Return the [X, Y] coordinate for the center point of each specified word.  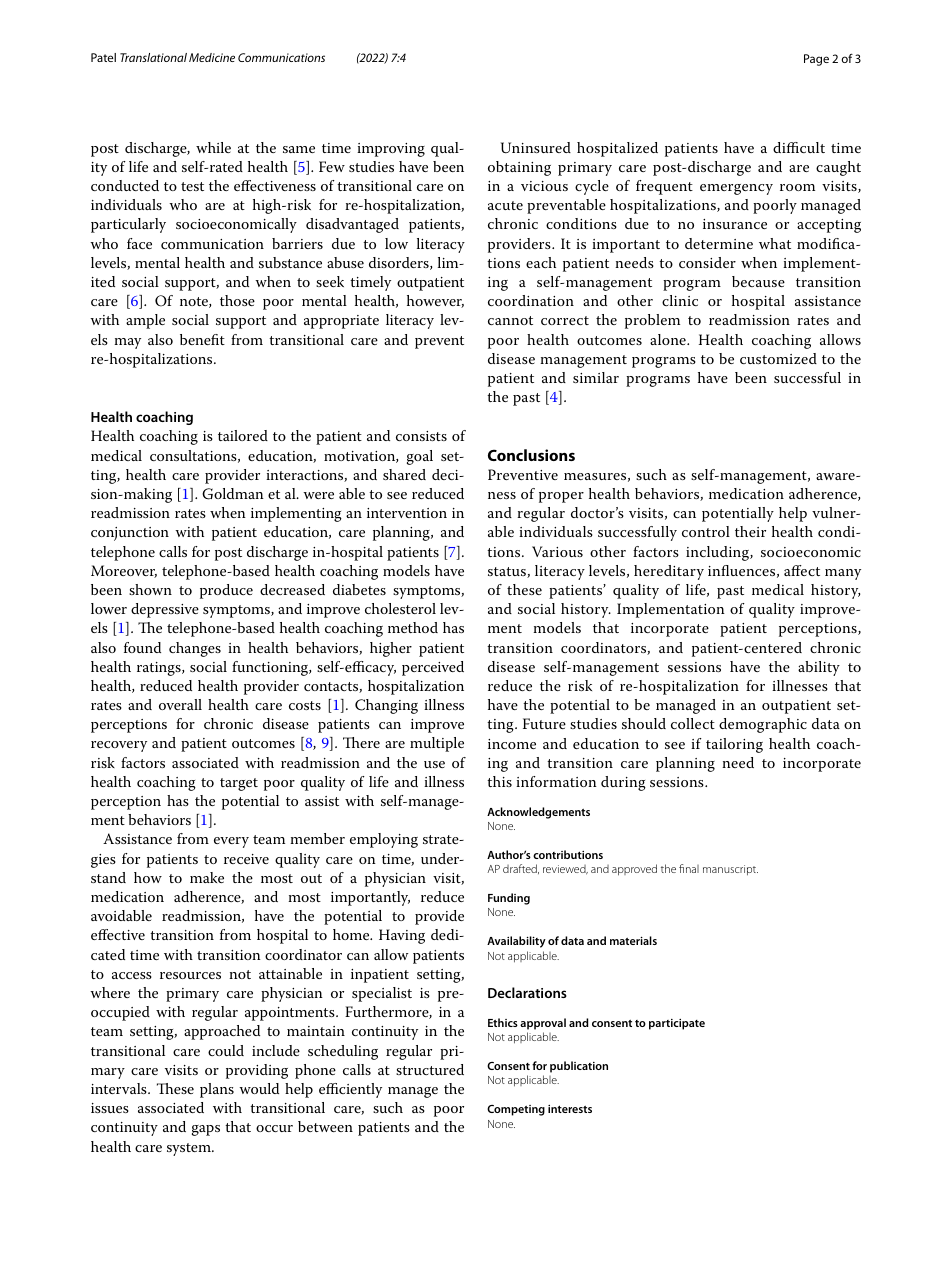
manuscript [730, 870]
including [719, 553]
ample [145, 321]
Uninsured [536, 148]
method [413, 627]
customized [778, 358]
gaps [206, 1130]
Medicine [212, 57]
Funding [509, 899]
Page [816, 60]
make [207, 877]
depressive [165, 610]
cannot [510, 320]
